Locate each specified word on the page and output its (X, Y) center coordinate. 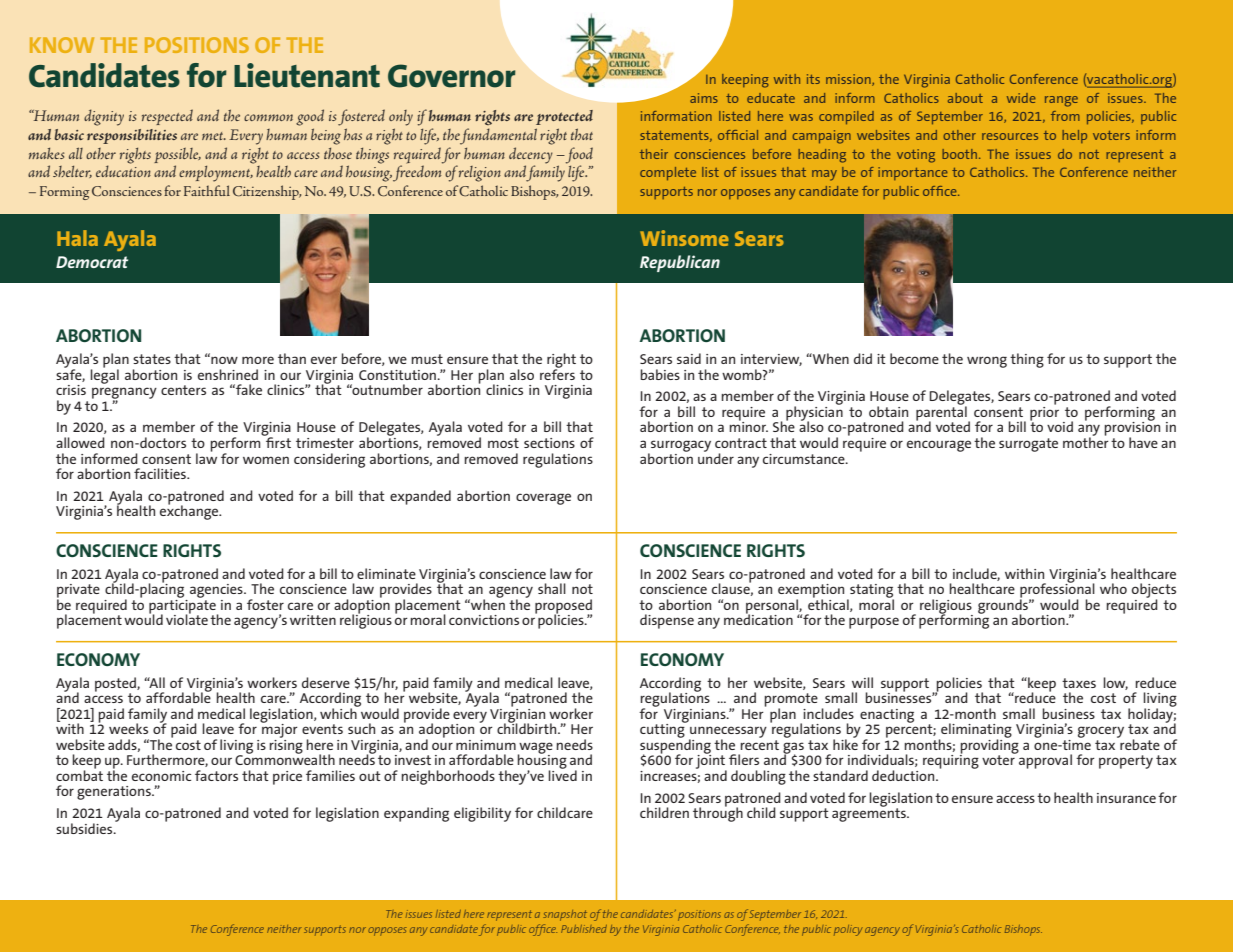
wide (1021, 98)
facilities (161, 473)
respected (167, 117)
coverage (543, 499)
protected (564, 117)
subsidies (85, 828)
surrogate (1028, 445)
